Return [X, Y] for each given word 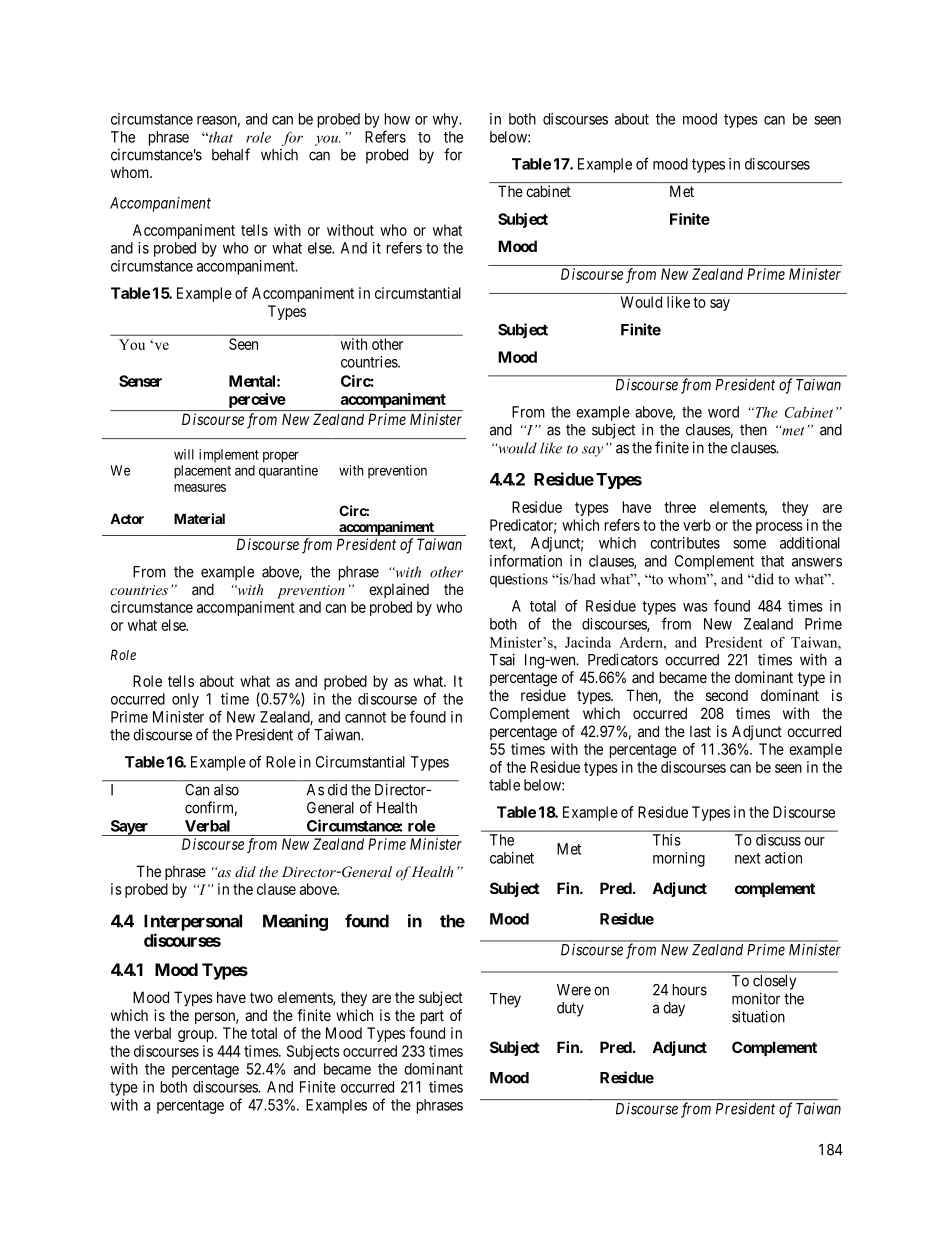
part [432, 1017]
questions [519, 580]
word [723, 412]
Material [199, 518]
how [397, 119]
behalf [231, 154]
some [749, 544]
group [197, 1036]
